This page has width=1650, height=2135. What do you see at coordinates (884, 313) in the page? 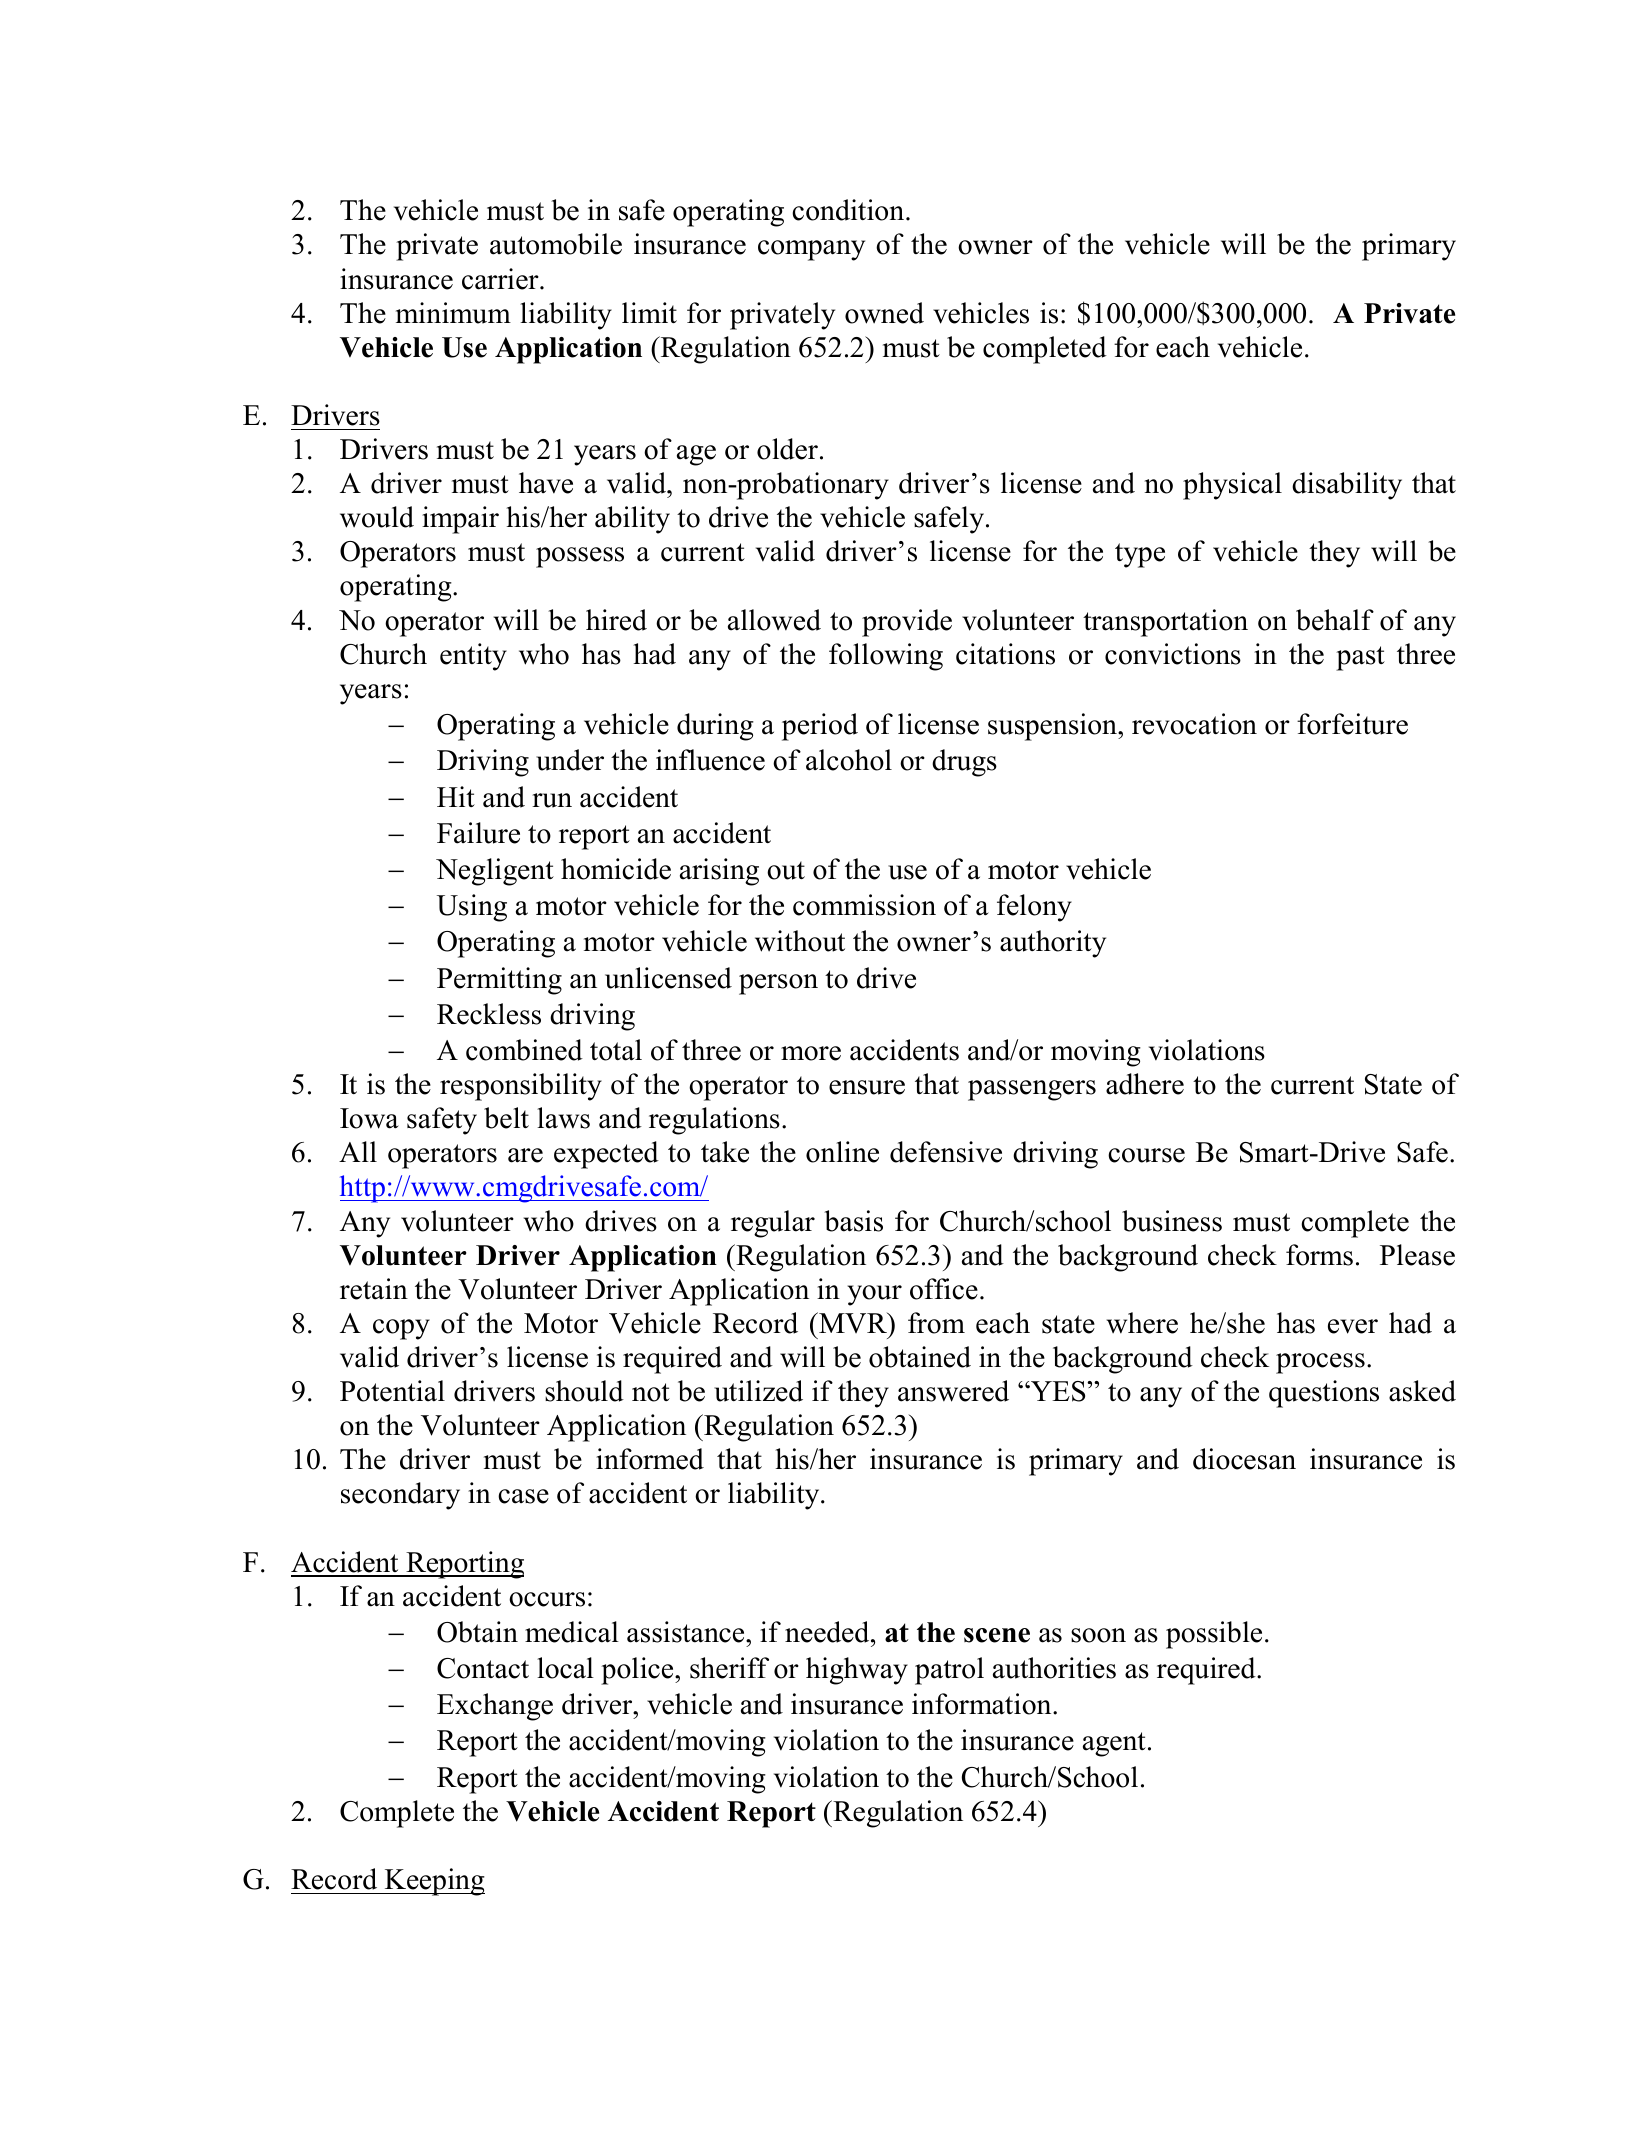
I see `owned` at bounding box center [884, 313].
